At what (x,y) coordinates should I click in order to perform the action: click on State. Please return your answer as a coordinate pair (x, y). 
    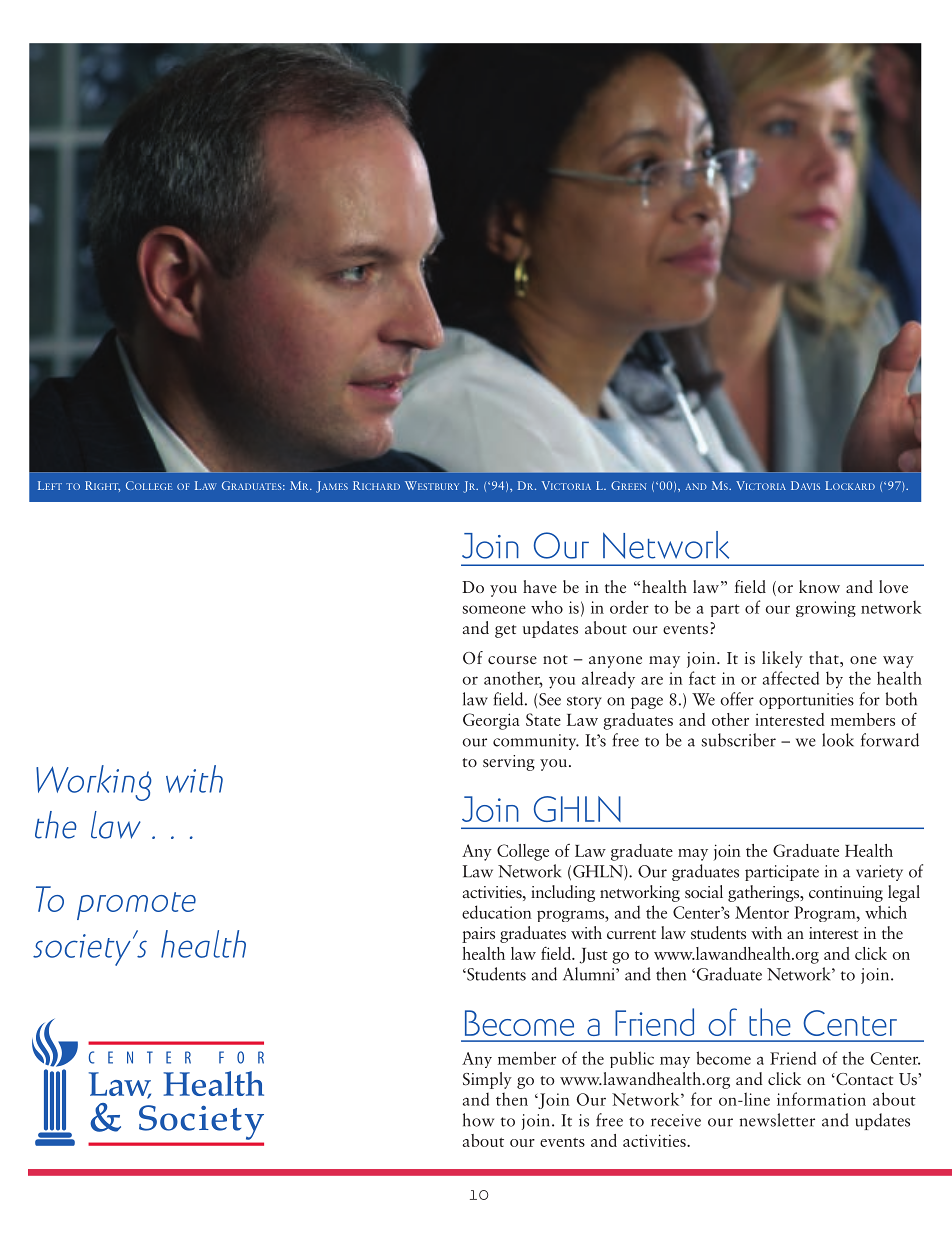
    Looking at the image, I should click on (543, 719).
